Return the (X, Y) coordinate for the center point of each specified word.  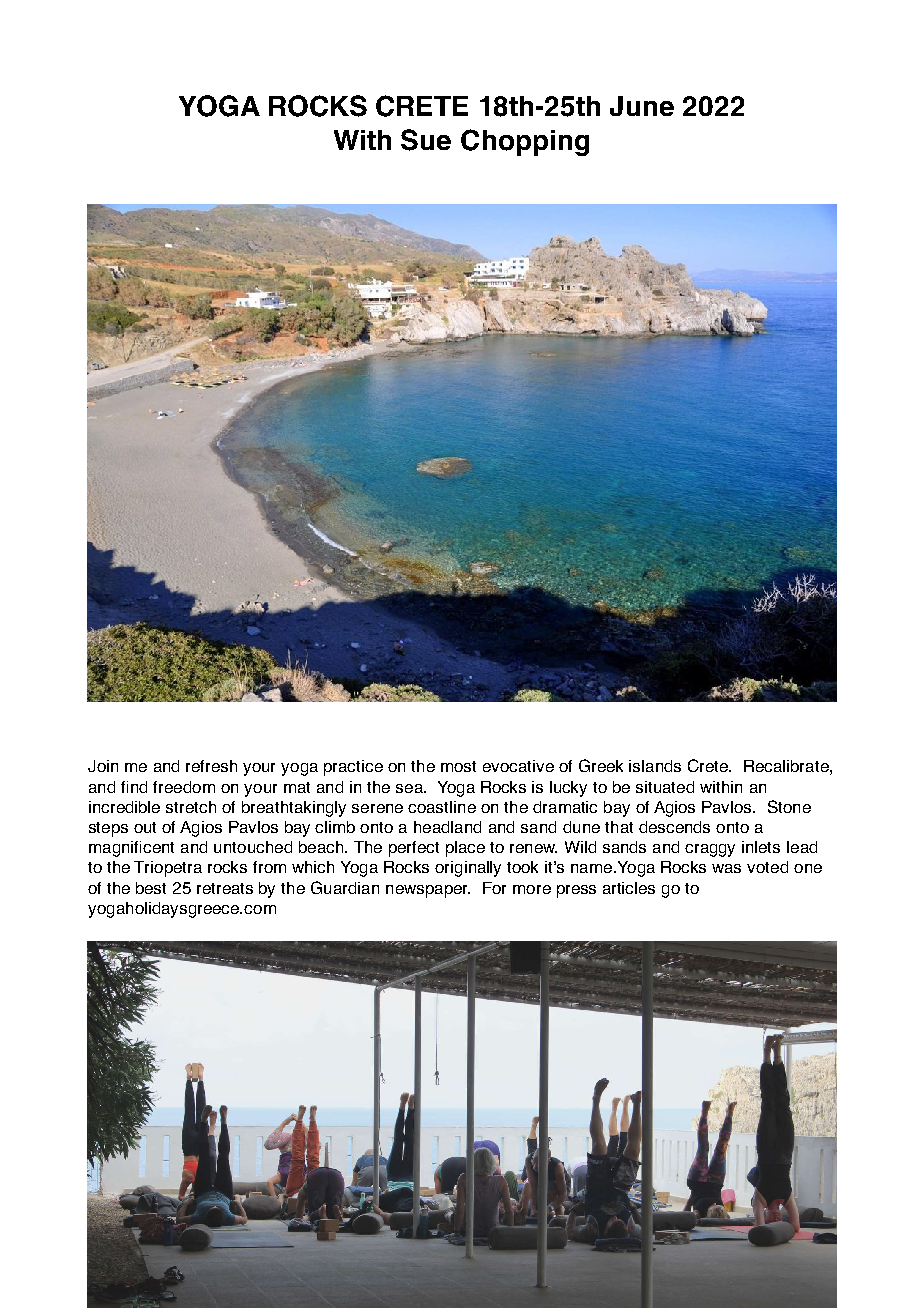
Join (103, 766)
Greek (601, 765)
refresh (211, 766)
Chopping (525, 142)
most (458, 766)
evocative (518, 766)
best (151, 888)
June (642, 106)
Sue (426, 140)
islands (655, 766)
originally (468, 869)
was (726, 868)
